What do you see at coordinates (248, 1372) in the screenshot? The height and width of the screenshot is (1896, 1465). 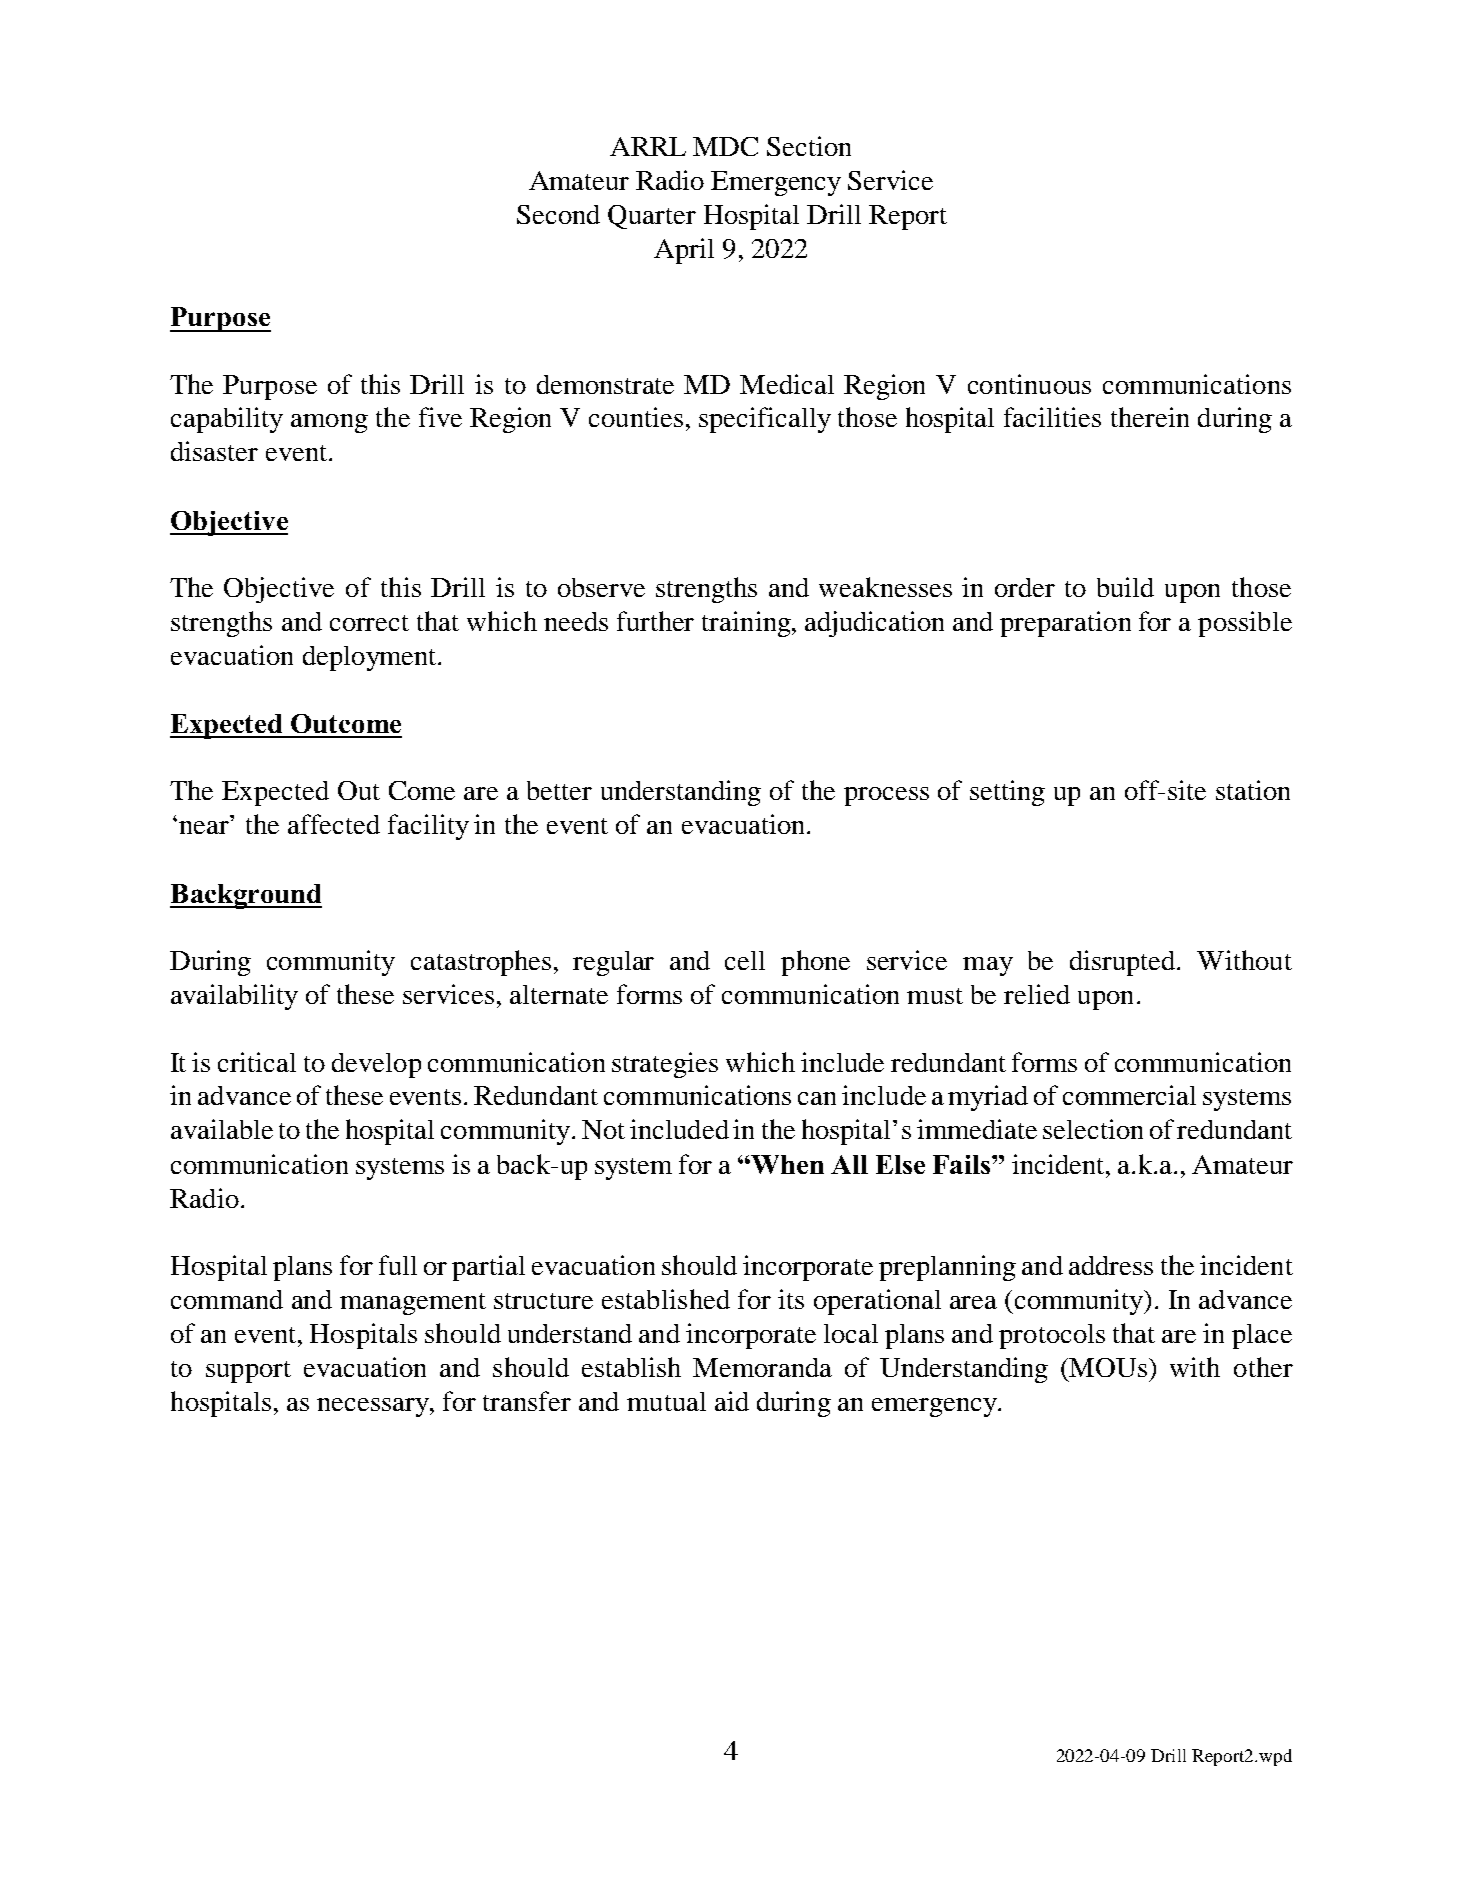 I see `support` at bounding box center [248, 1372].
